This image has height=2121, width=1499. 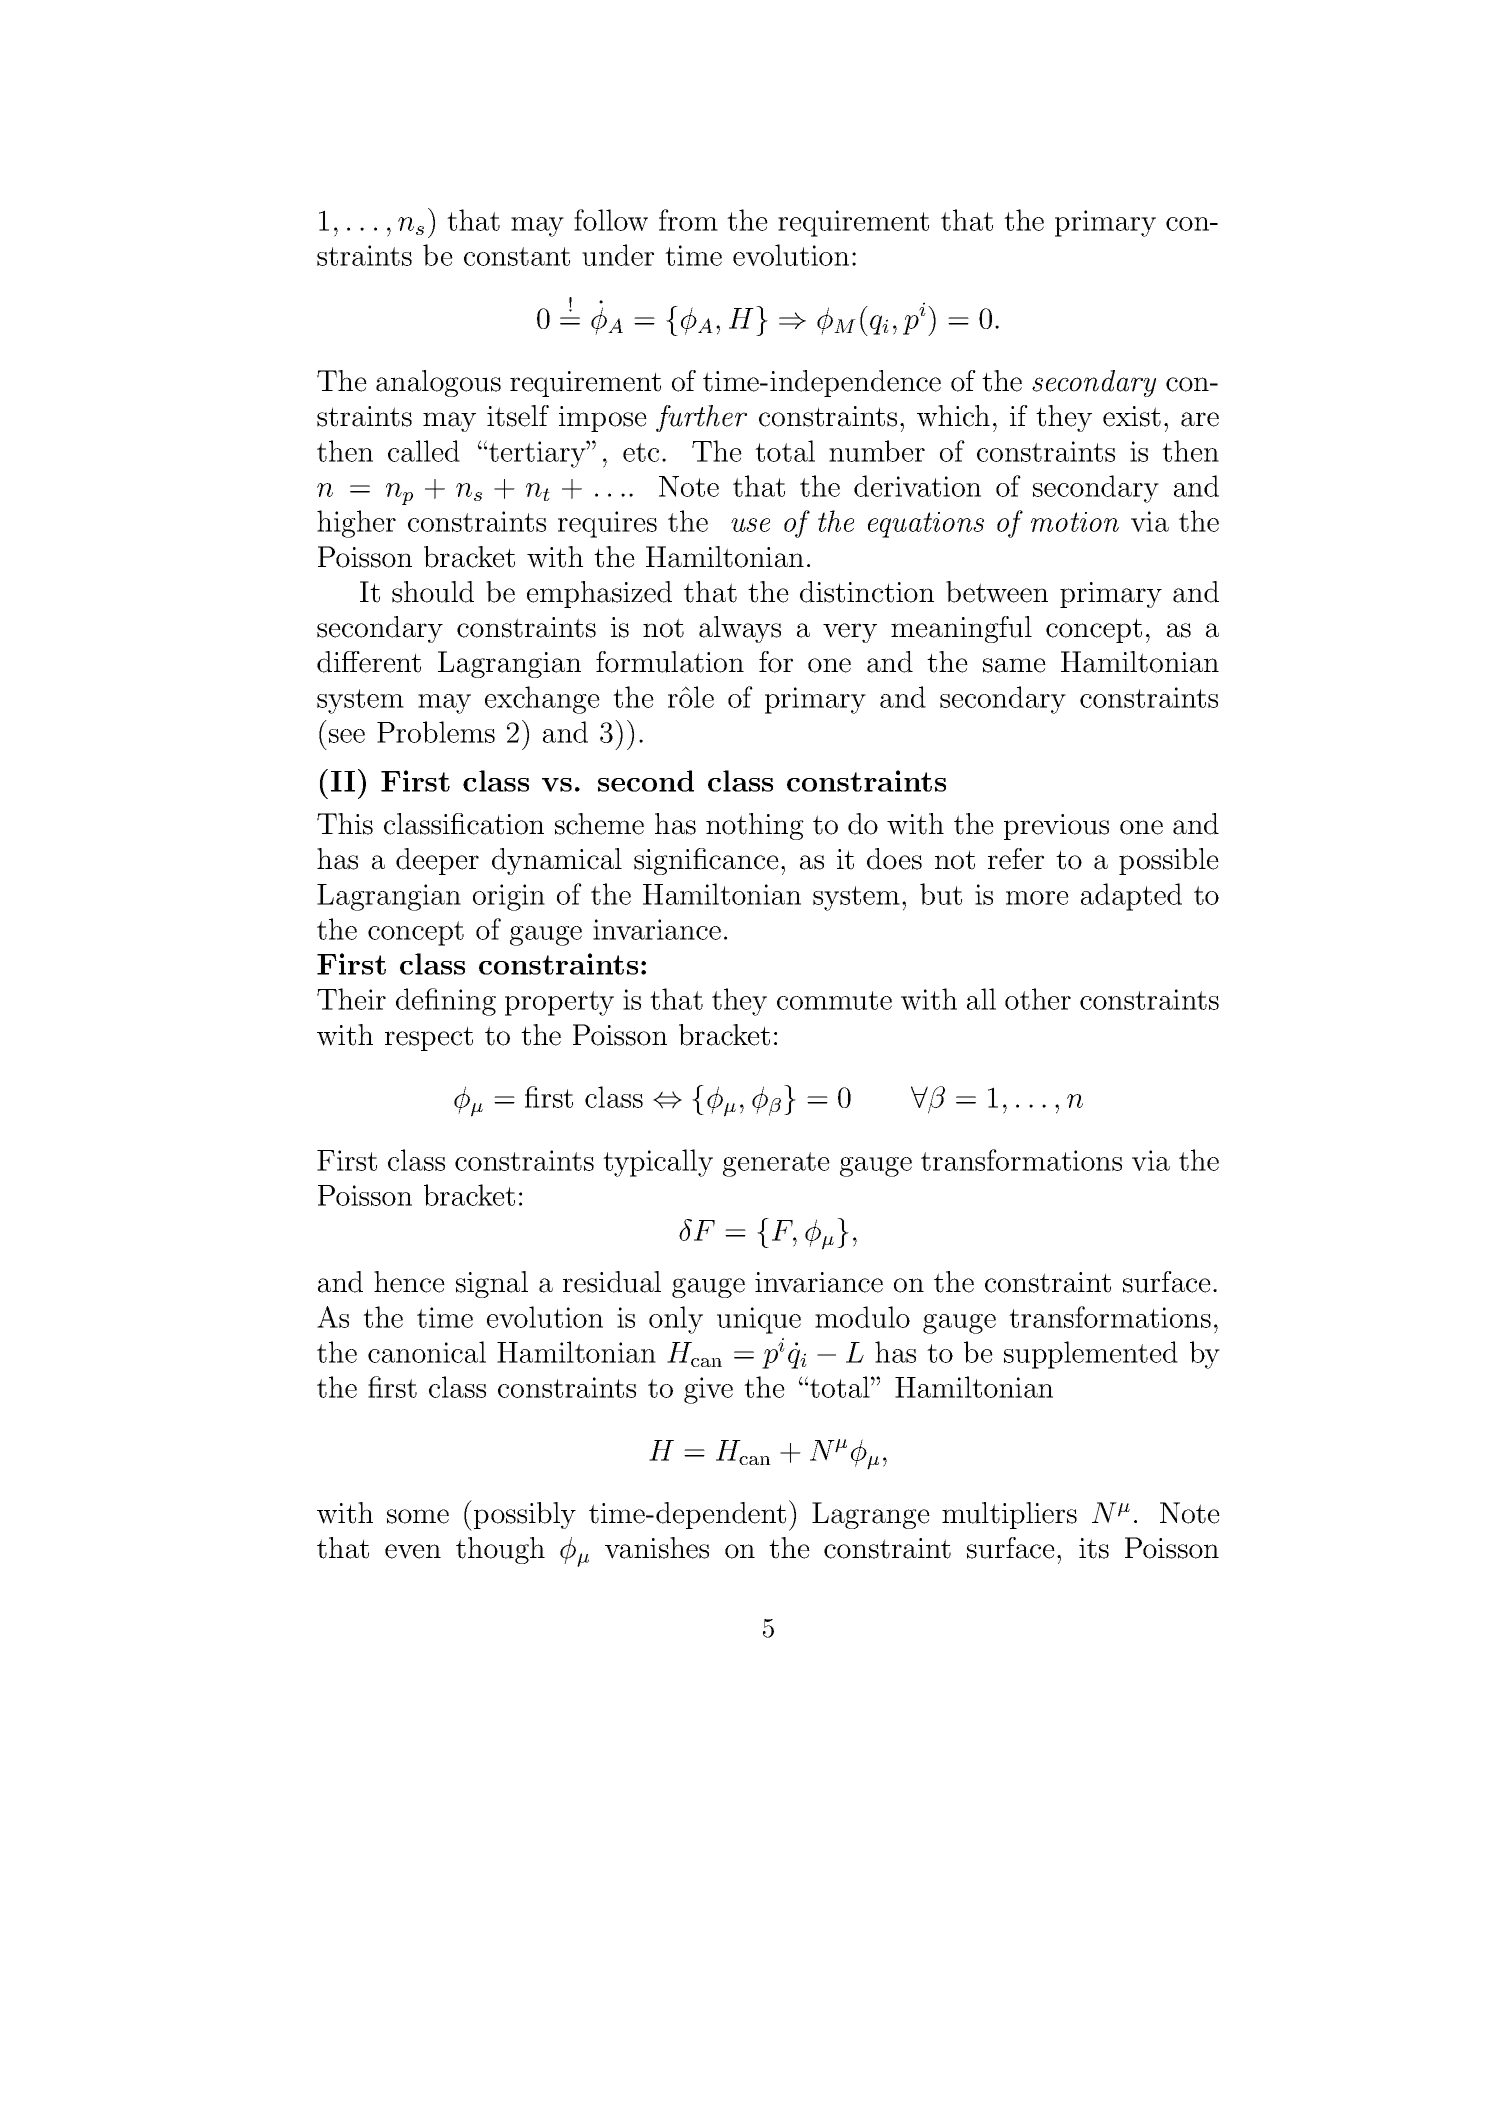 I want to click on respect, so click(x=429, y=1038).
